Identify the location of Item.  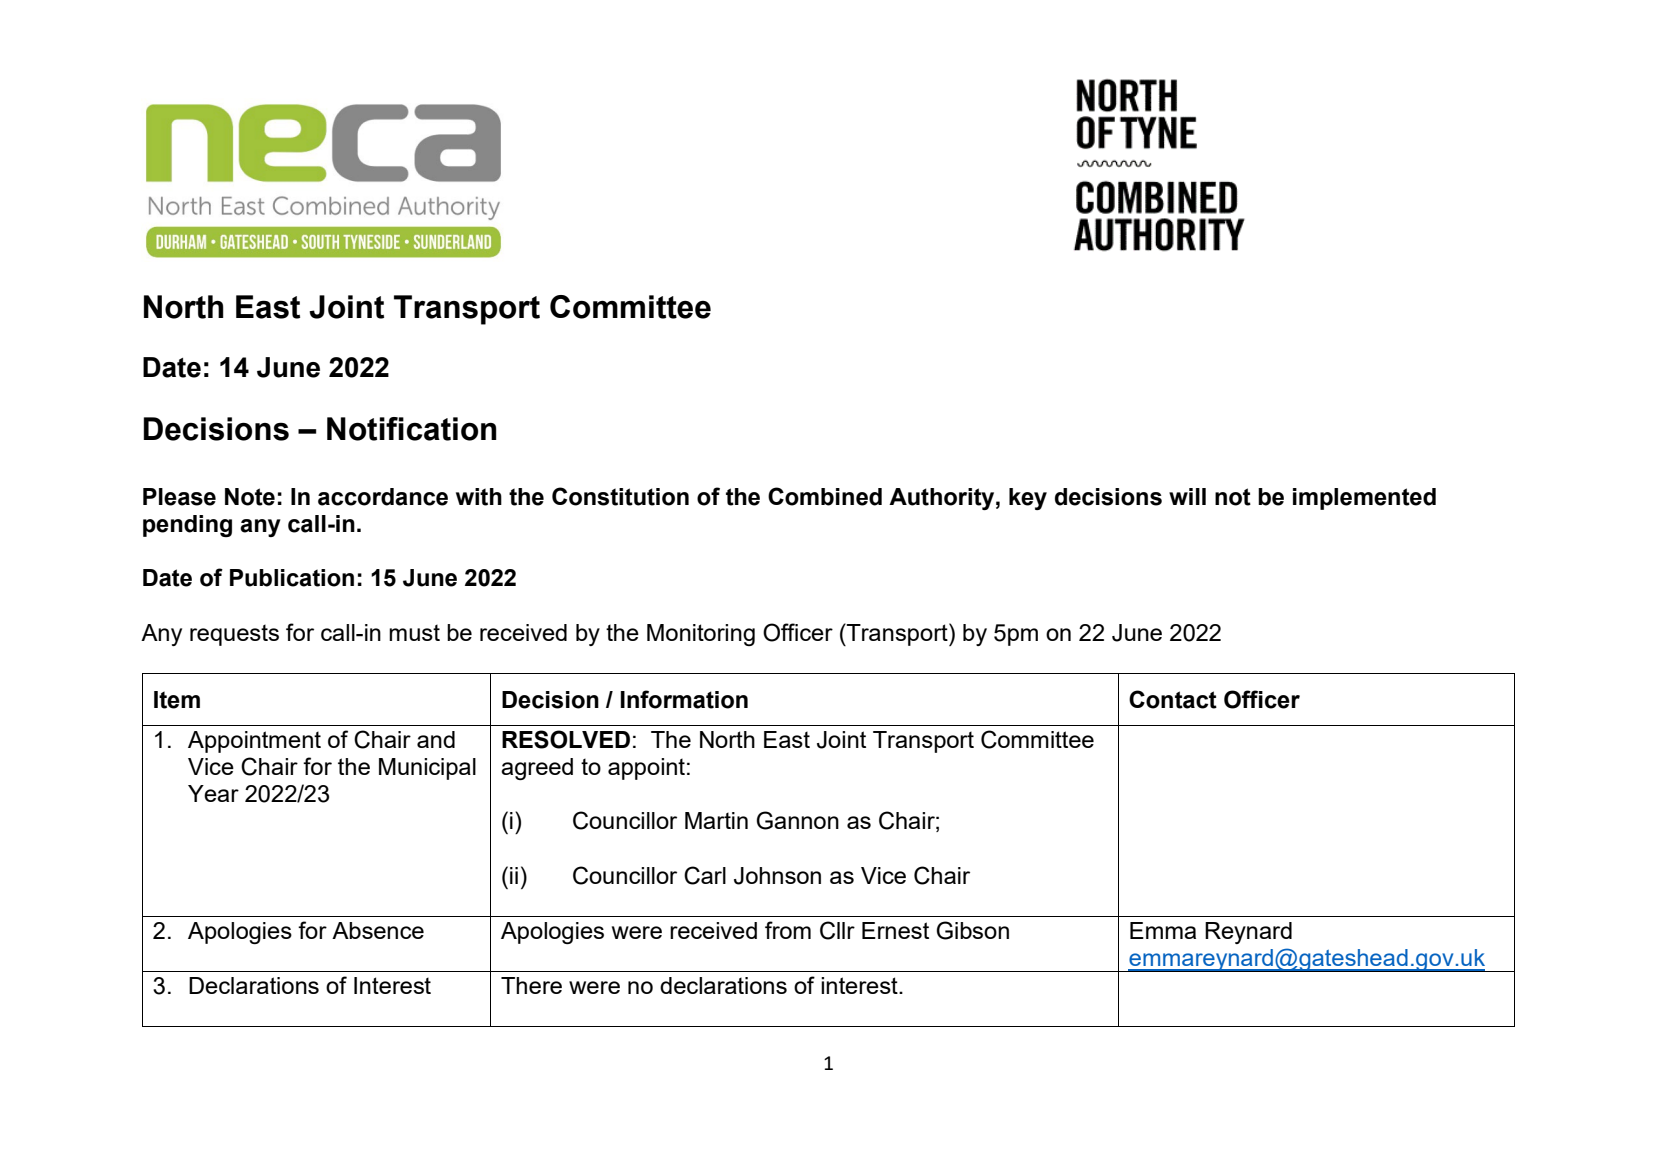
(177, 700).
